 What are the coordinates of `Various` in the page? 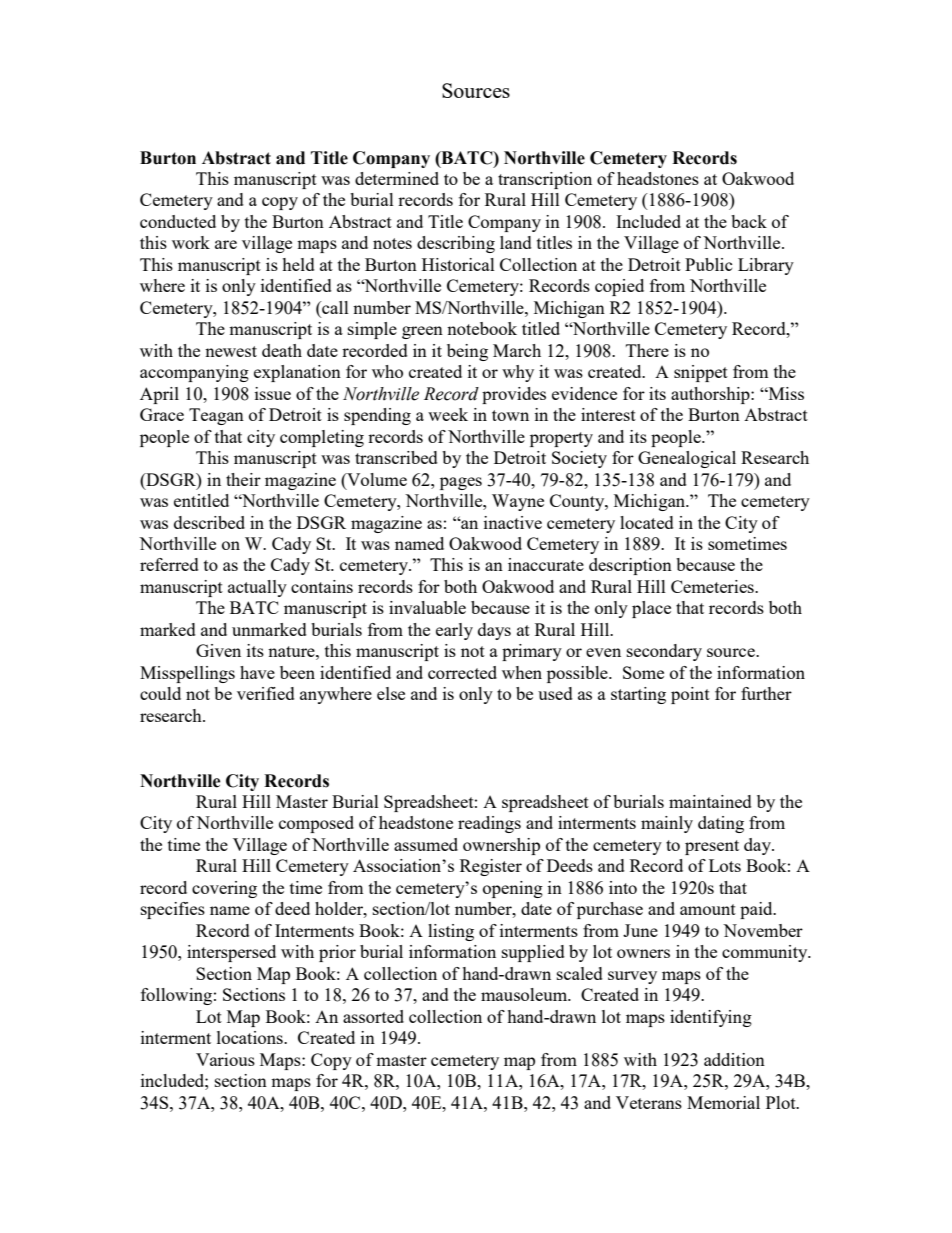 It's located at (225, 1059).
